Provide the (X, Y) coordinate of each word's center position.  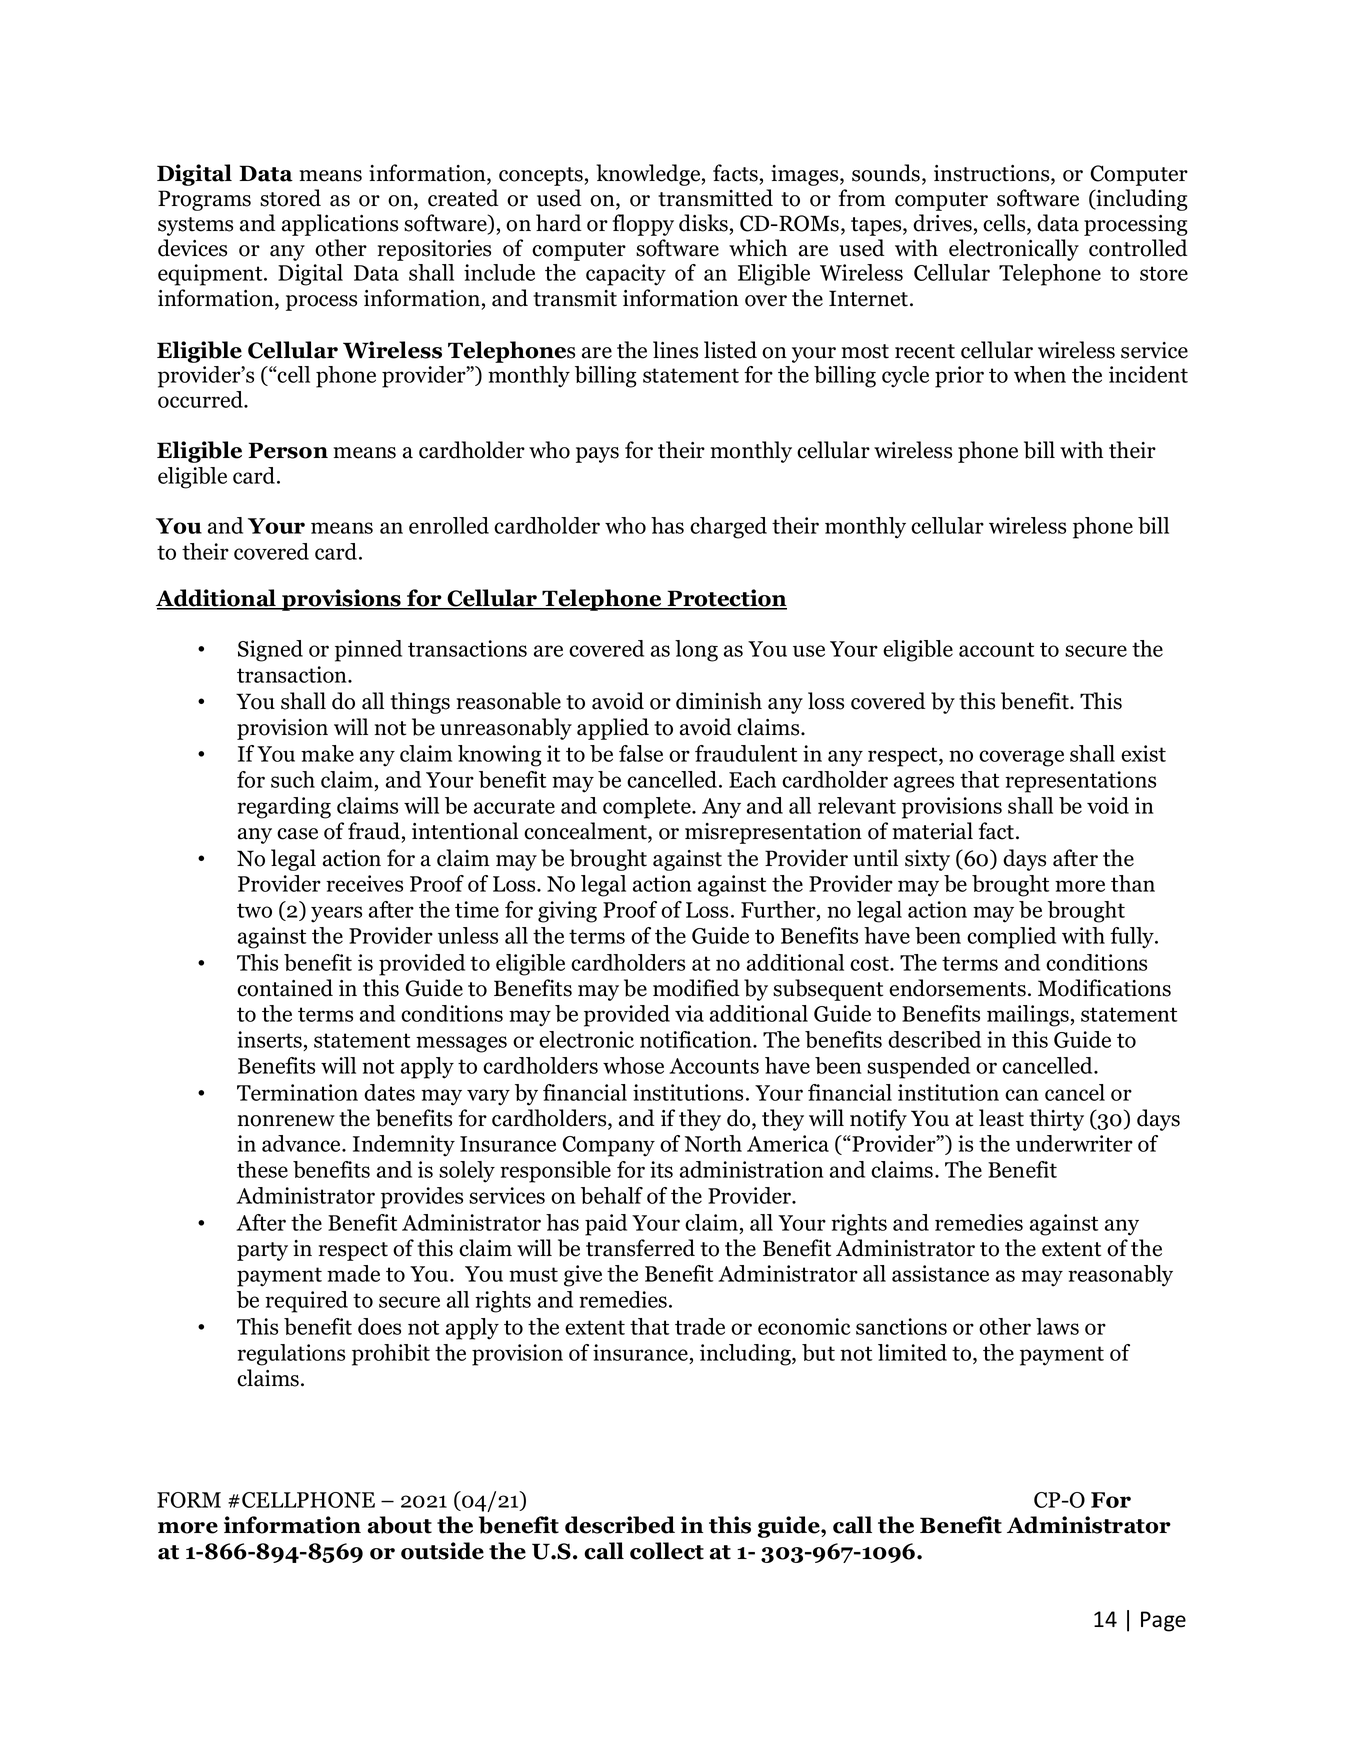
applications (340, 225)
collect (667, 1551)
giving (567, 912)
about (400, 1525)
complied (1011, 938)
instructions (993, 174)
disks (703, 223)
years (336, 914)
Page (1163, 1621)
